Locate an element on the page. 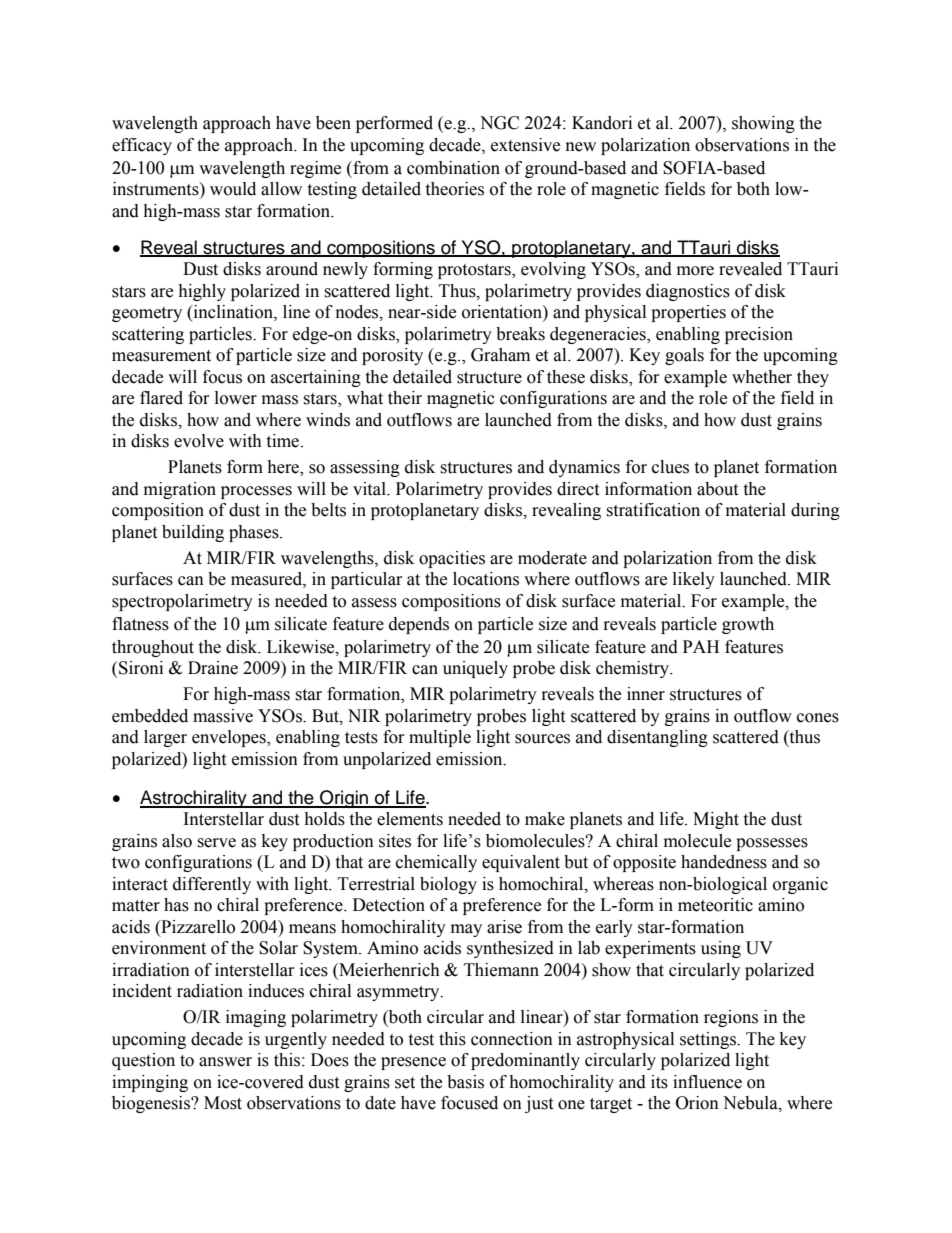 The height and width of the page is (1233, 952). handedness is located at coordinates (724, 862).
